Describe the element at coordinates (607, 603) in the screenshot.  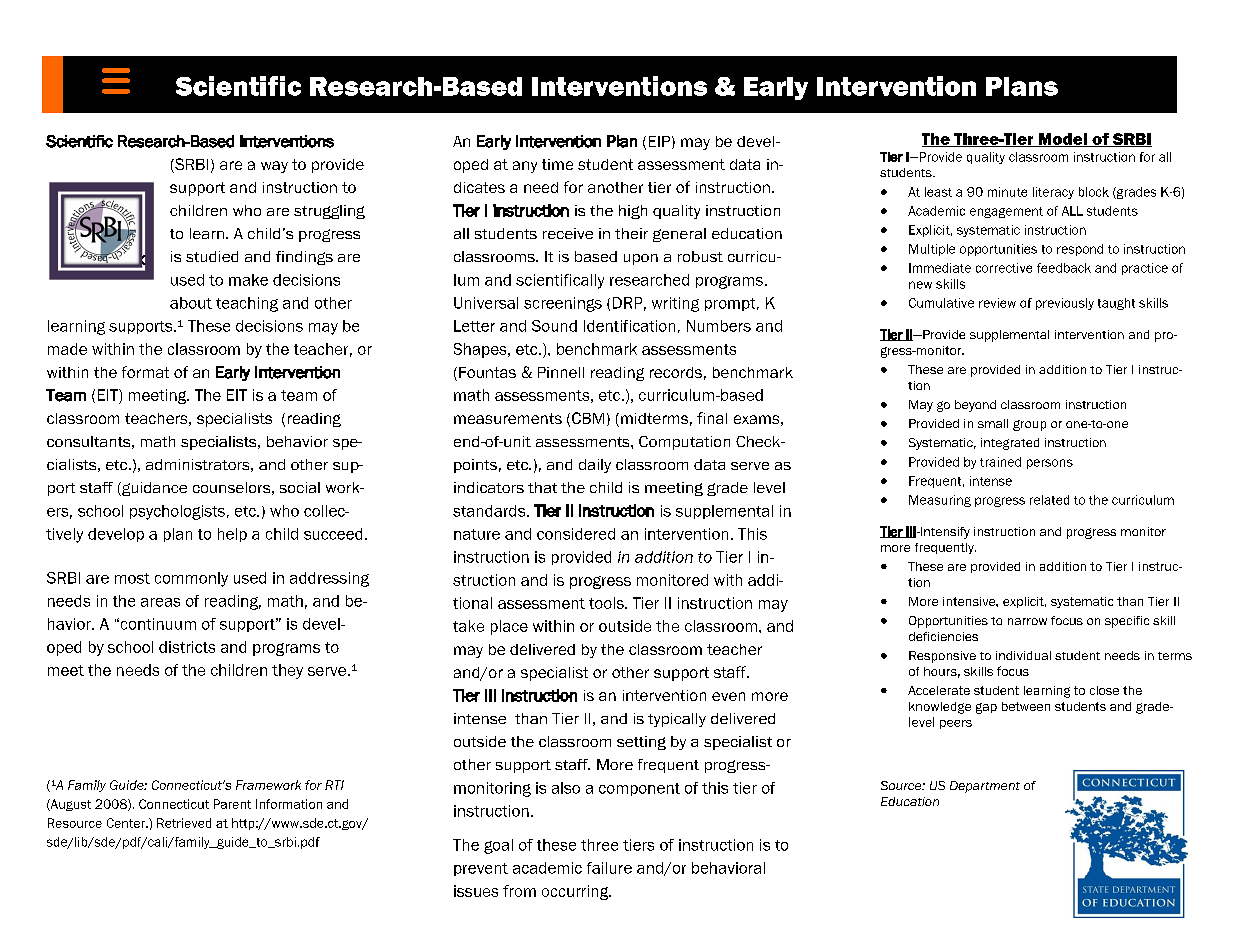
I see `tools` at that location.
